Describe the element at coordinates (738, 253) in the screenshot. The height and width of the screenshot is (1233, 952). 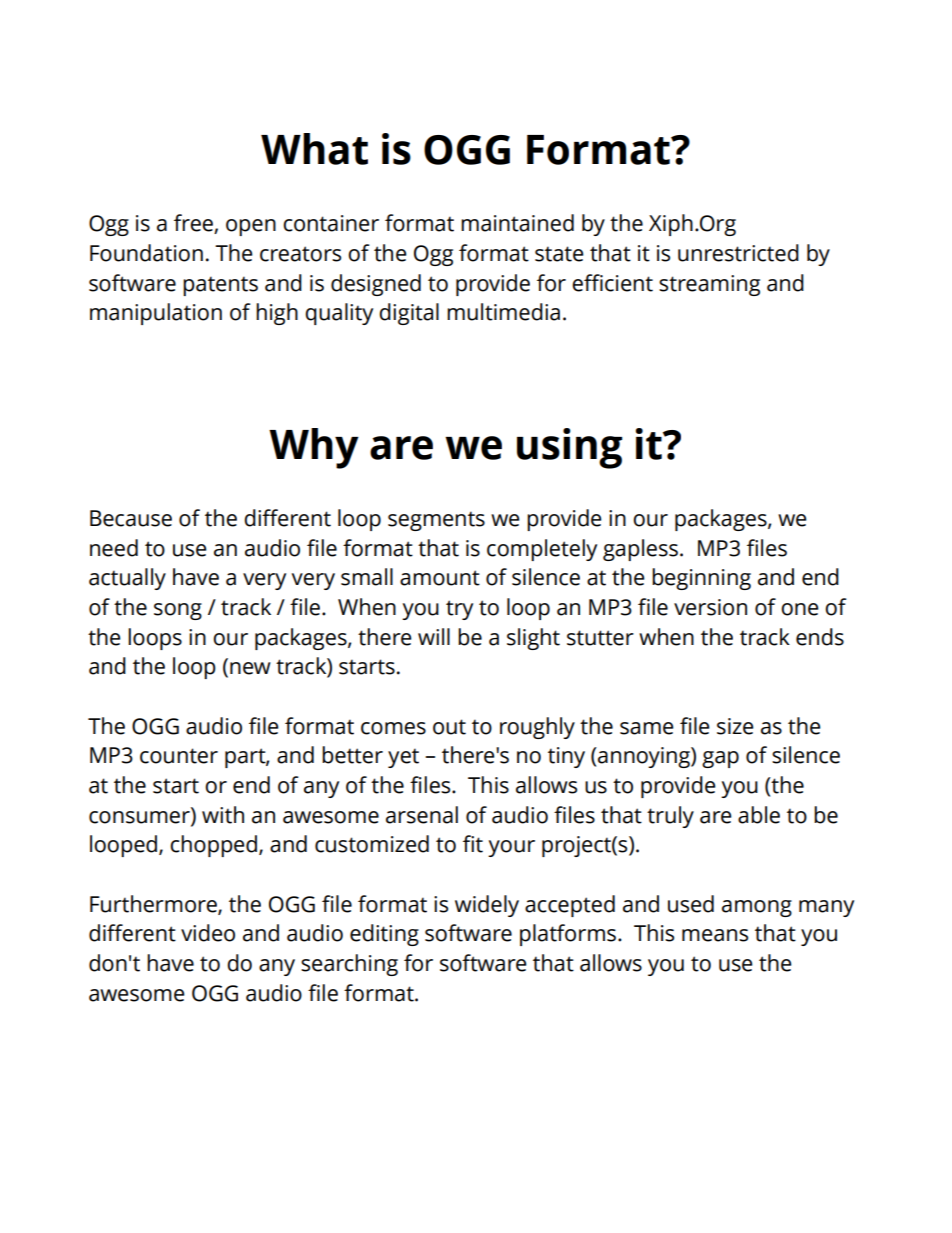
I see `unrestricted` at that location.
